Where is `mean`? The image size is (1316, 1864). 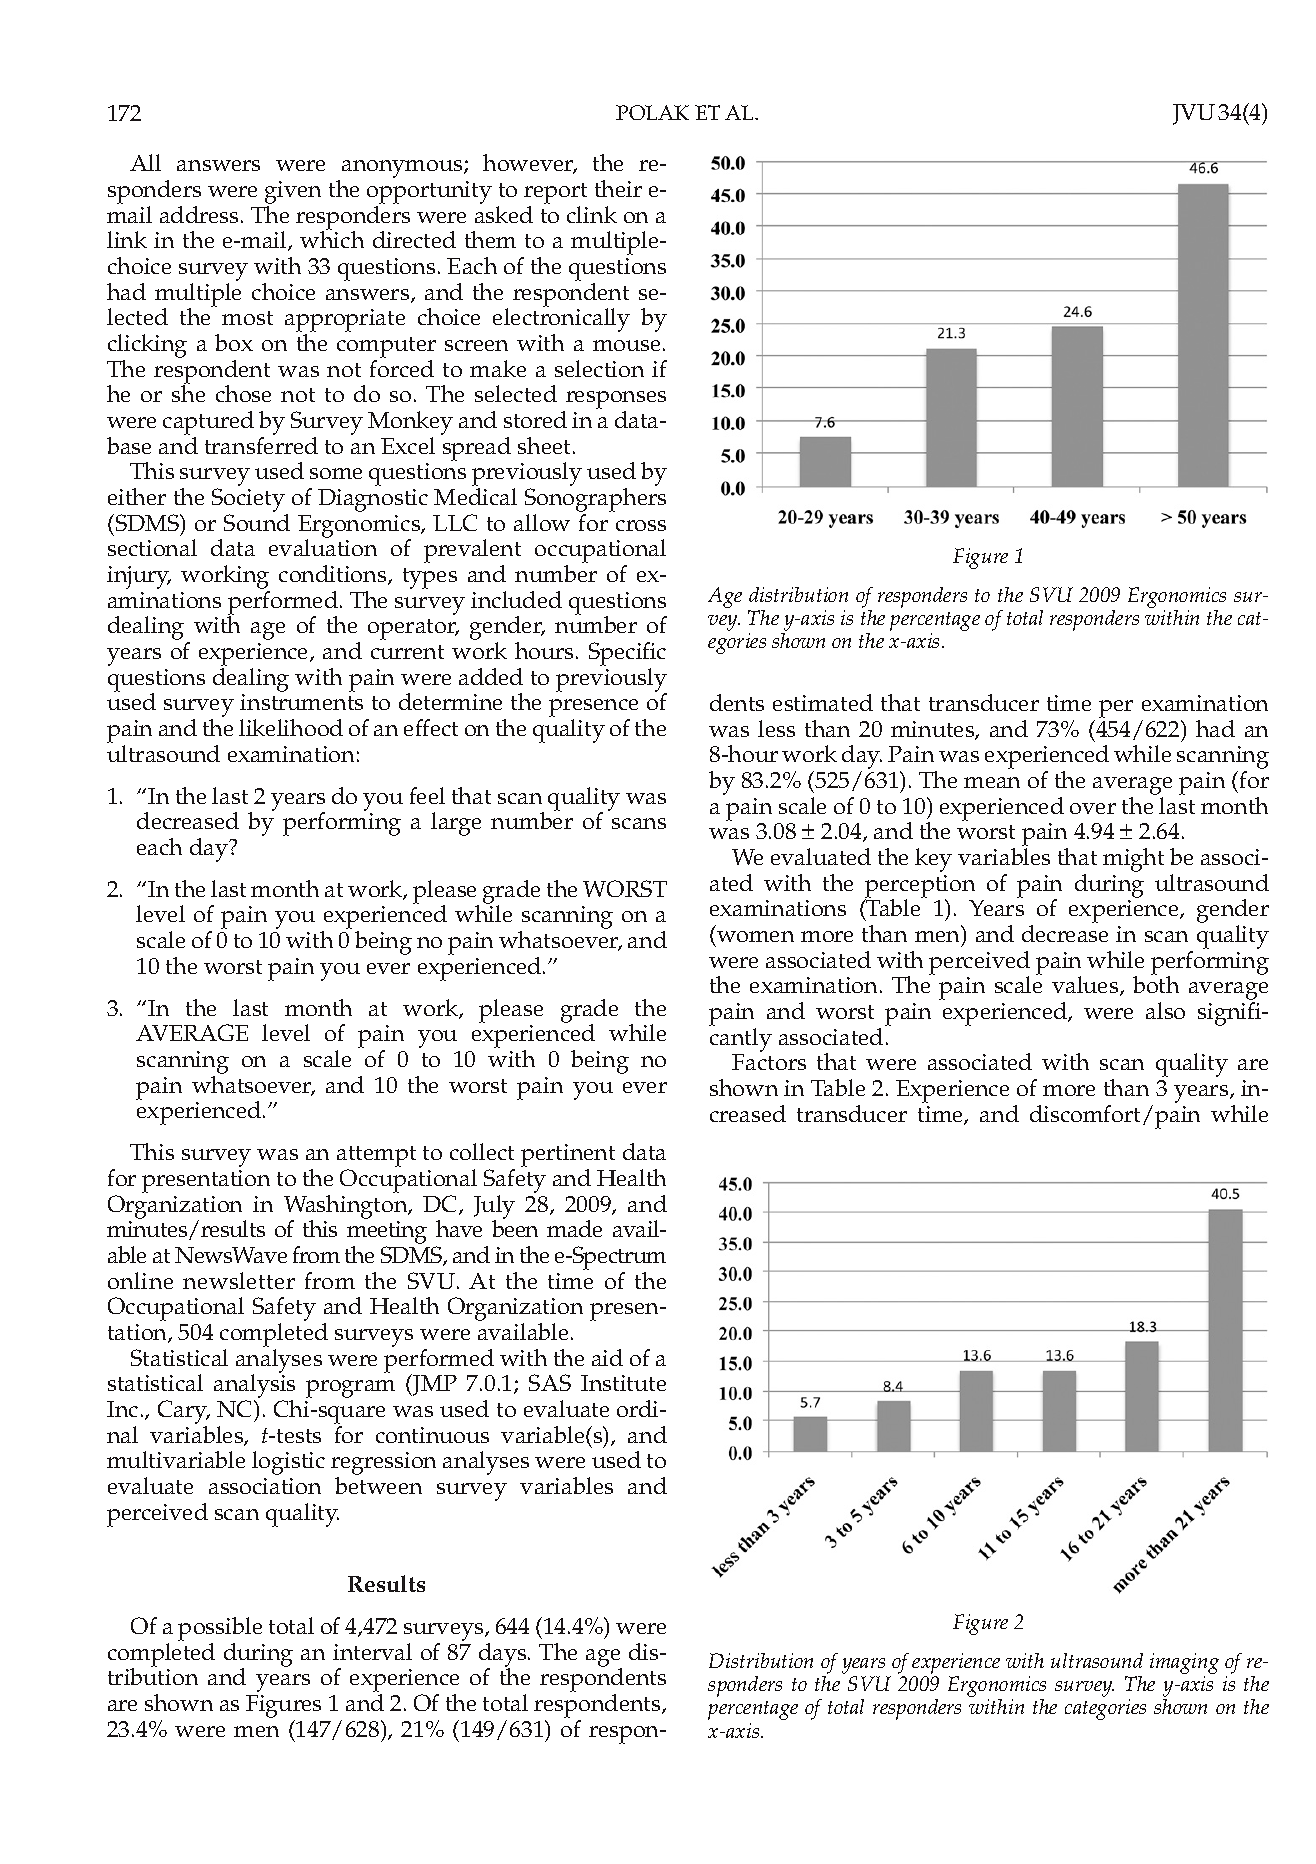
mean is located at coordinates (992, 782).
